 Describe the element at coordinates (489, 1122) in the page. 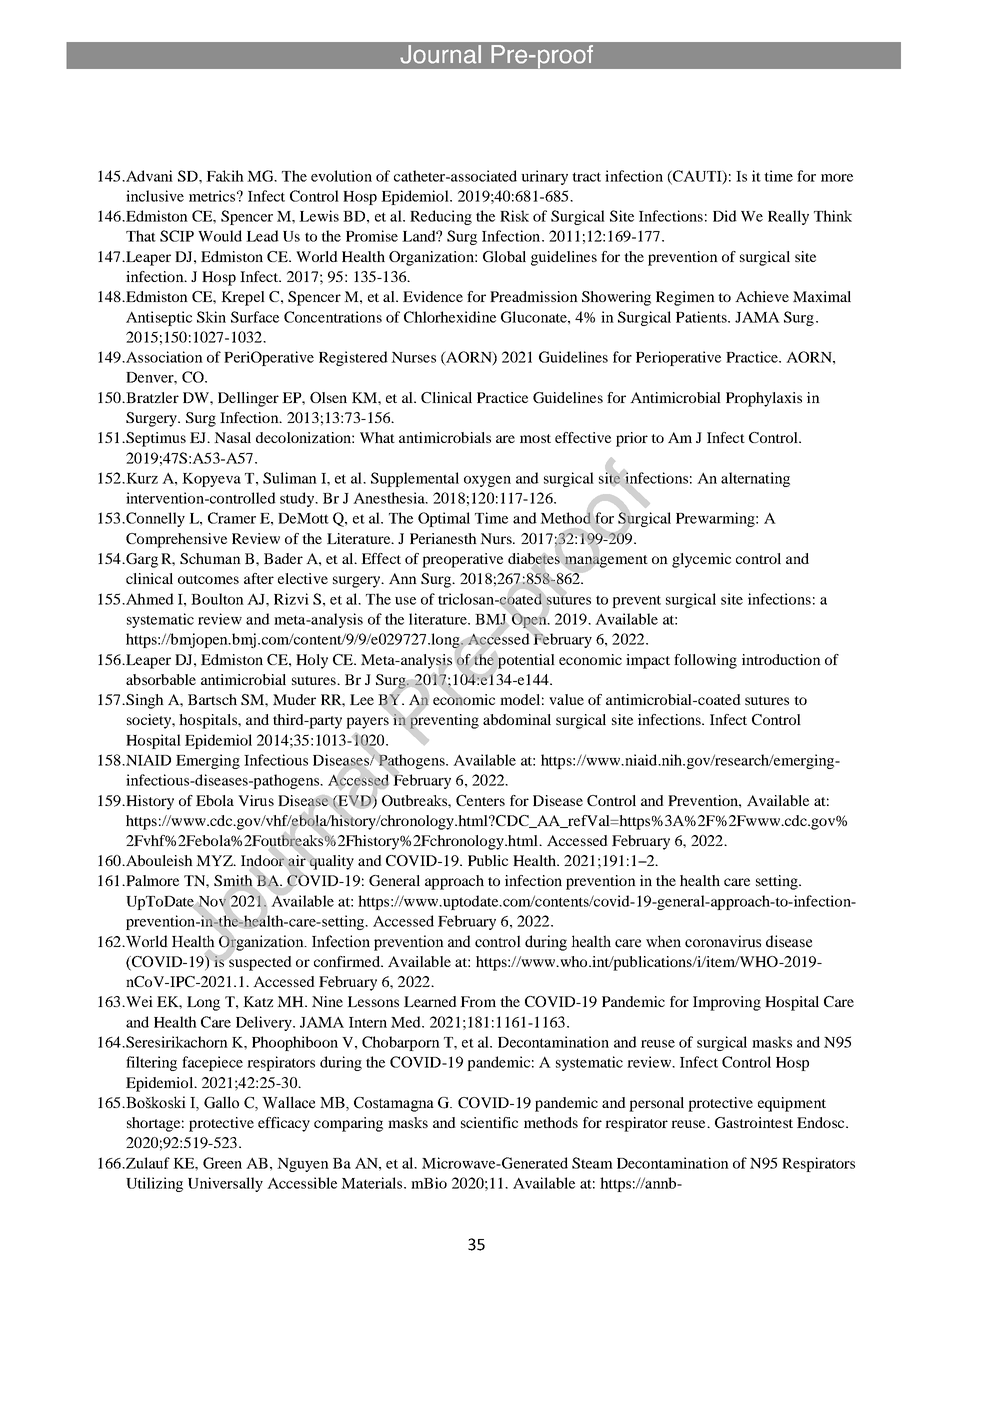

I see `scientific` at that location.
